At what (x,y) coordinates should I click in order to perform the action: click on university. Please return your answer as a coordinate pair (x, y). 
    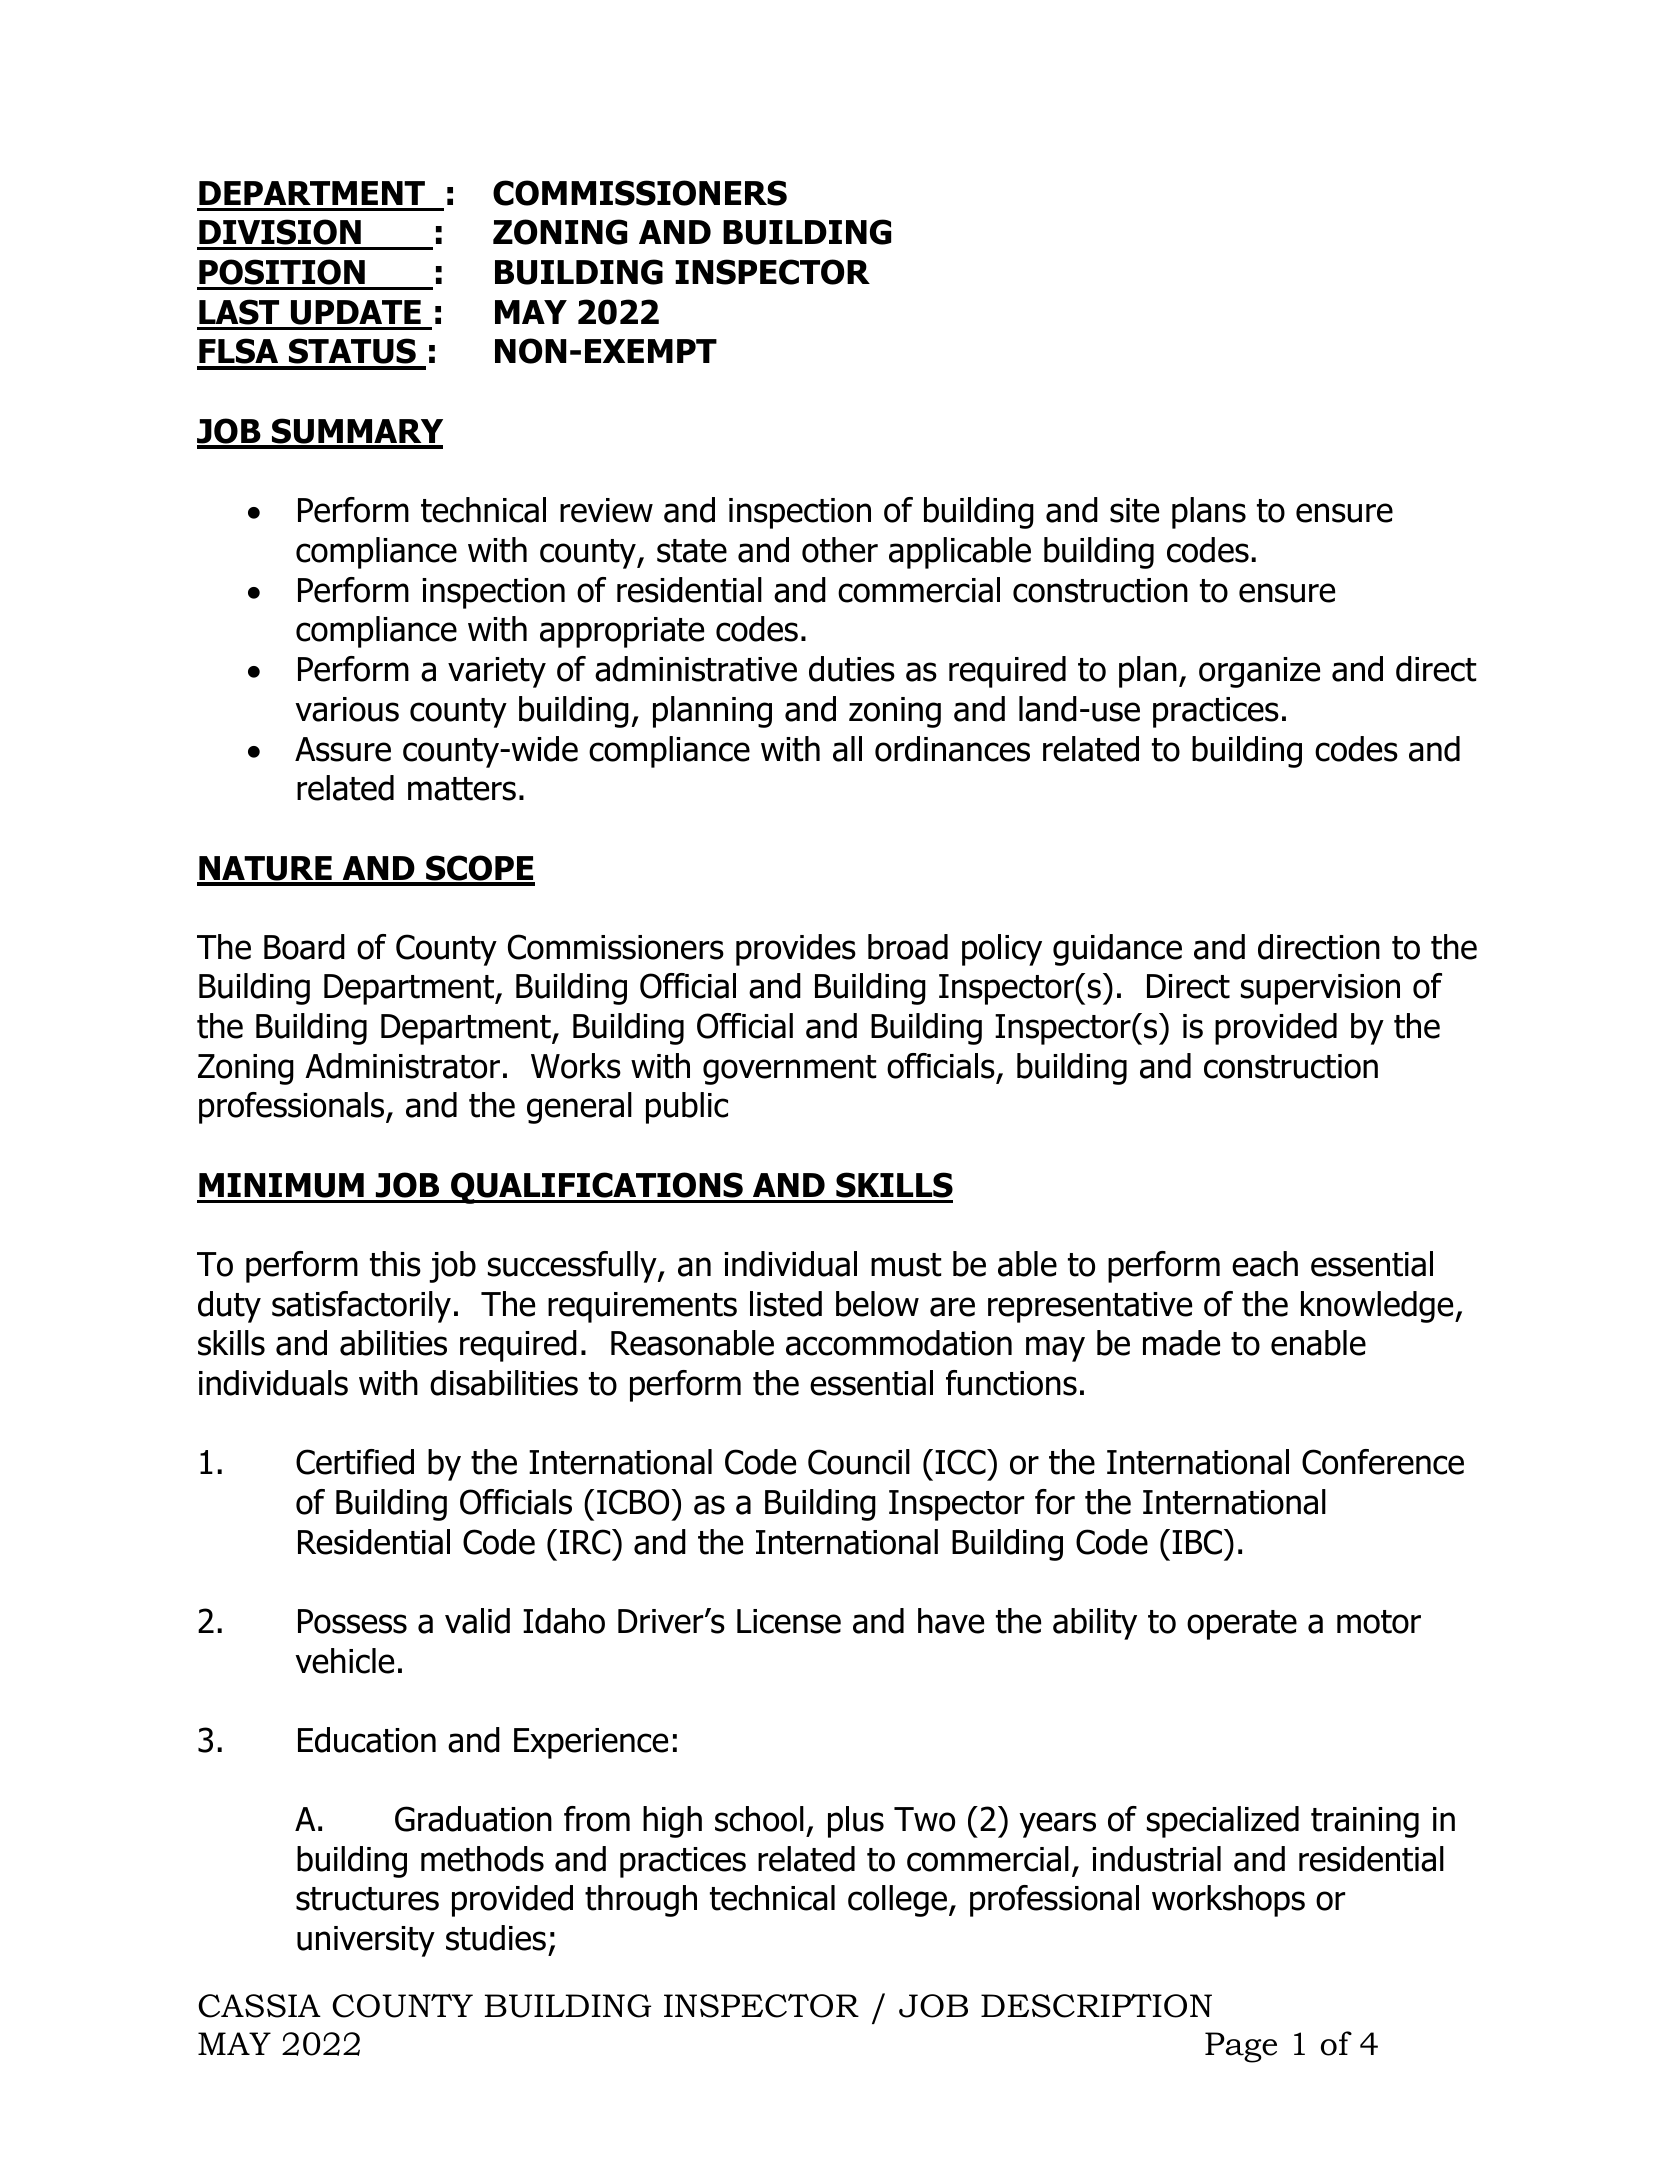
    Looking at the image, I should click on (366, 1941).
